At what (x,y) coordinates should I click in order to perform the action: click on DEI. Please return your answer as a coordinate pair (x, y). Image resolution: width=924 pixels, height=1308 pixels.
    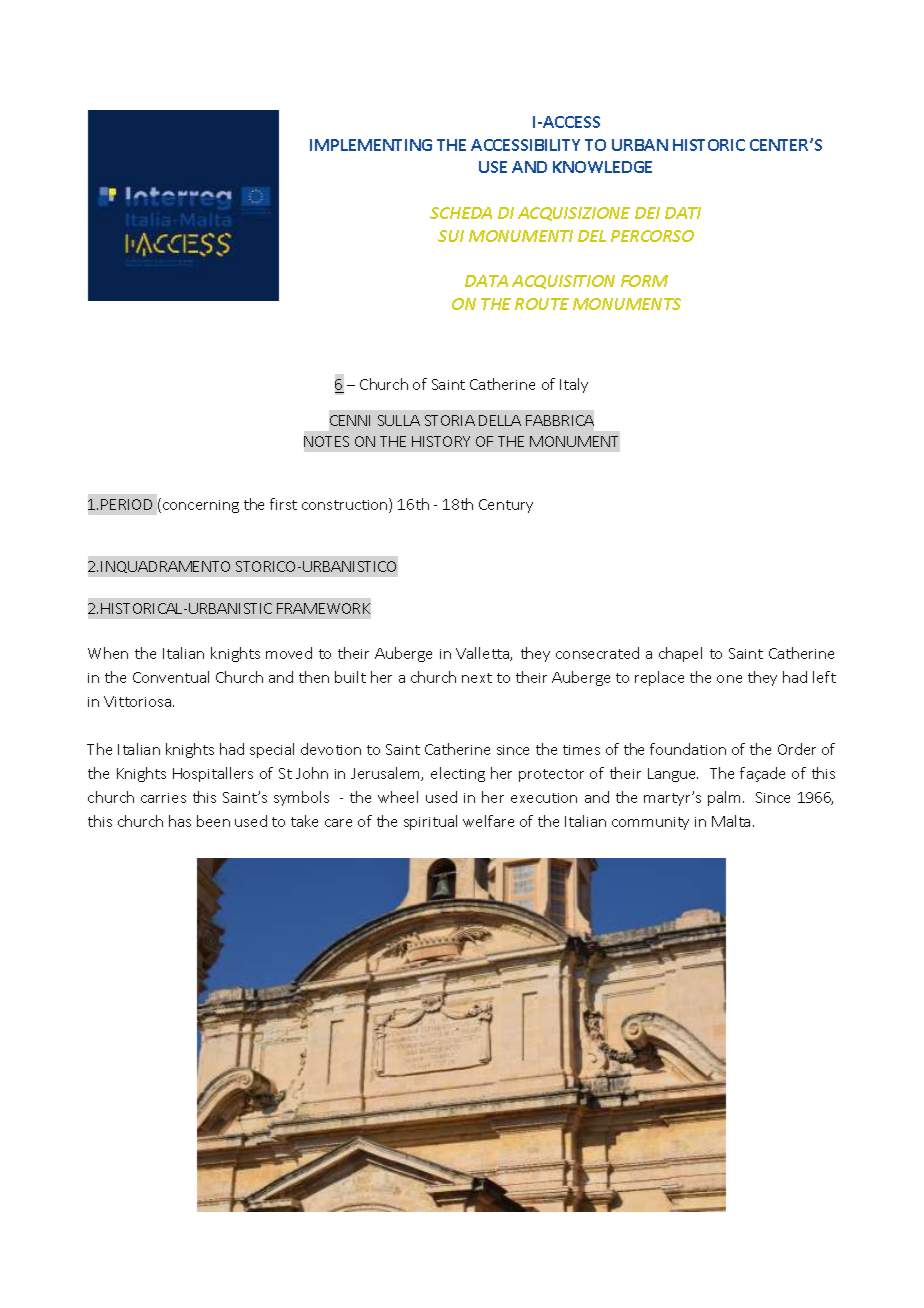
    Looking at the image, I should click on (647, 213).
